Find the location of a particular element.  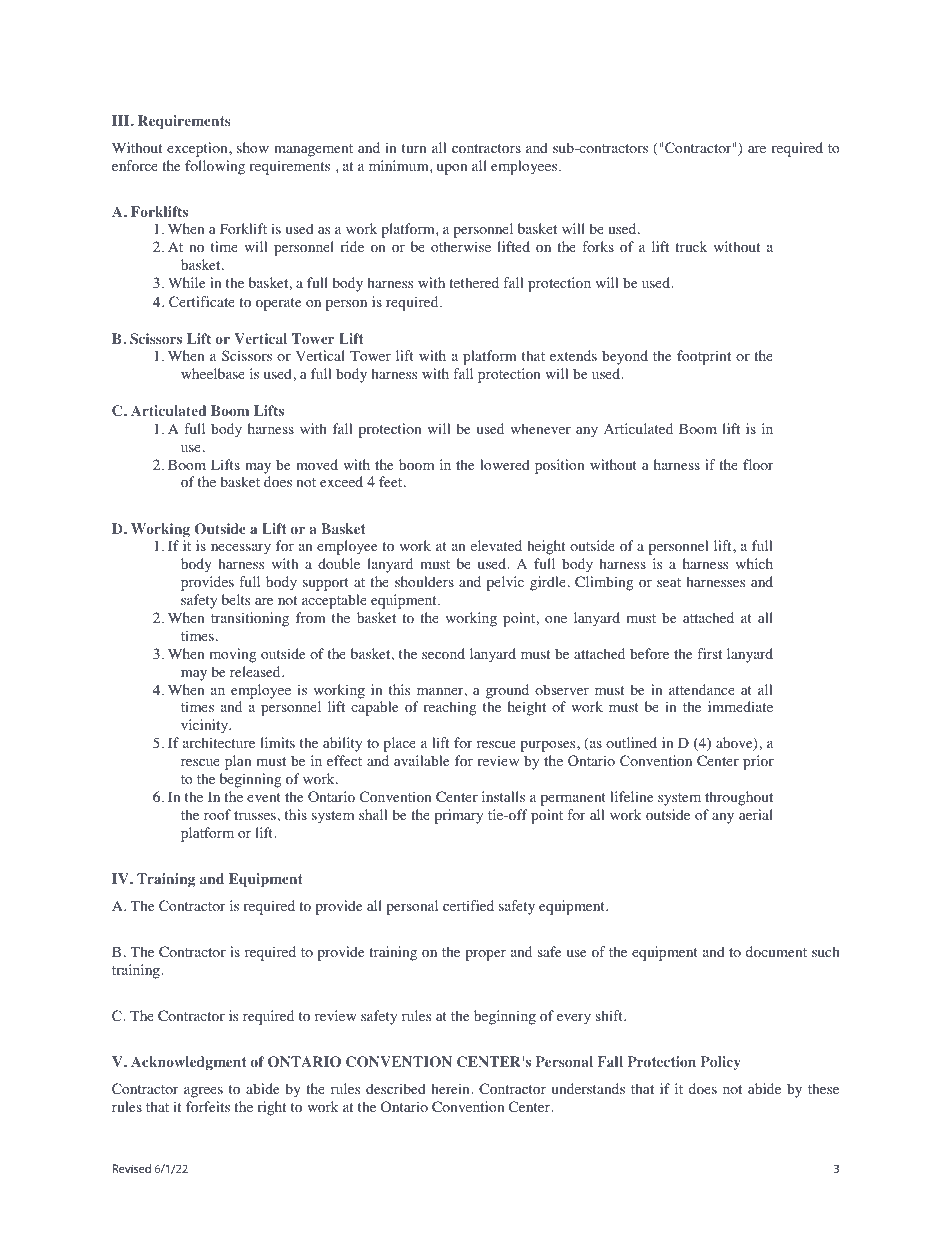

exception is located at coordinates (198, 149).
